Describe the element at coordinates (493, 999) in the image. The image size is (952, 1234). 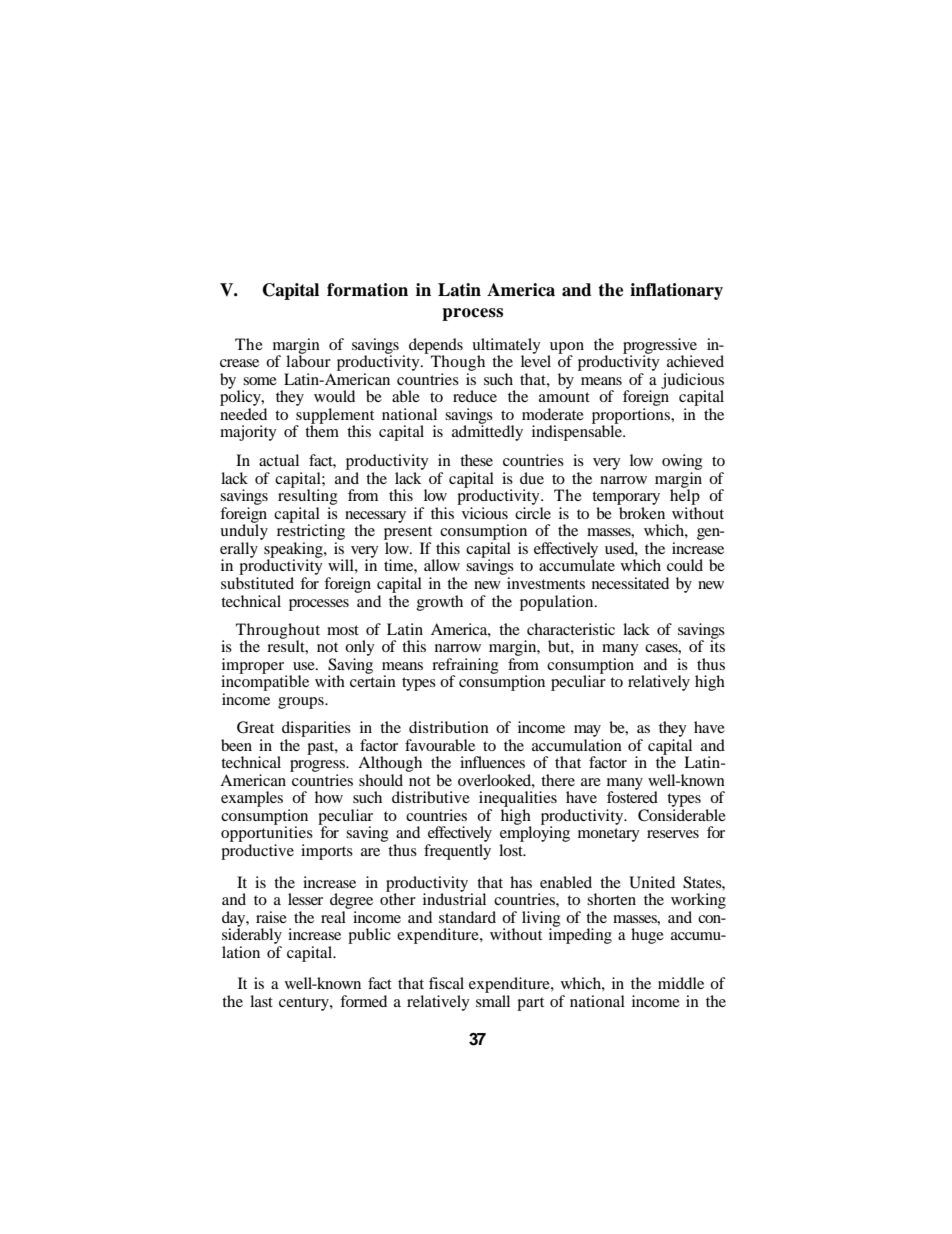
I see `small` at that location.
